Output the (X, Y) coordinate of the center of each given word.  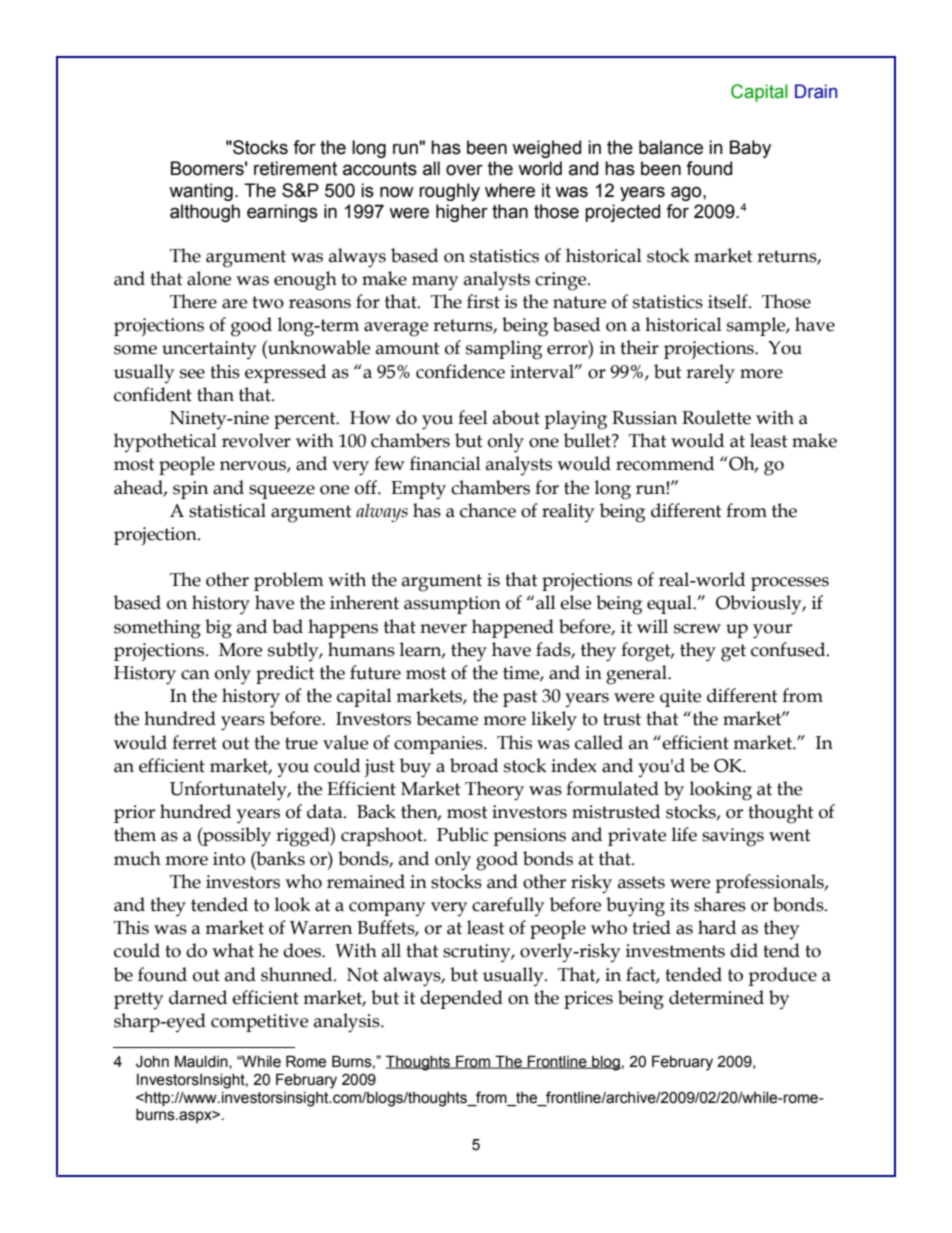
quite (680, 698)
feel (473, 417)
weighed (546, 149)
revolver (256, 440)
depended (461, 999)
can (195, 675)
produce (782, 976)
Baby (750, 149)
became (447, 718)
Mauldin (202, 1062)
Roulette (716, 417)
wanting (201, 192)
